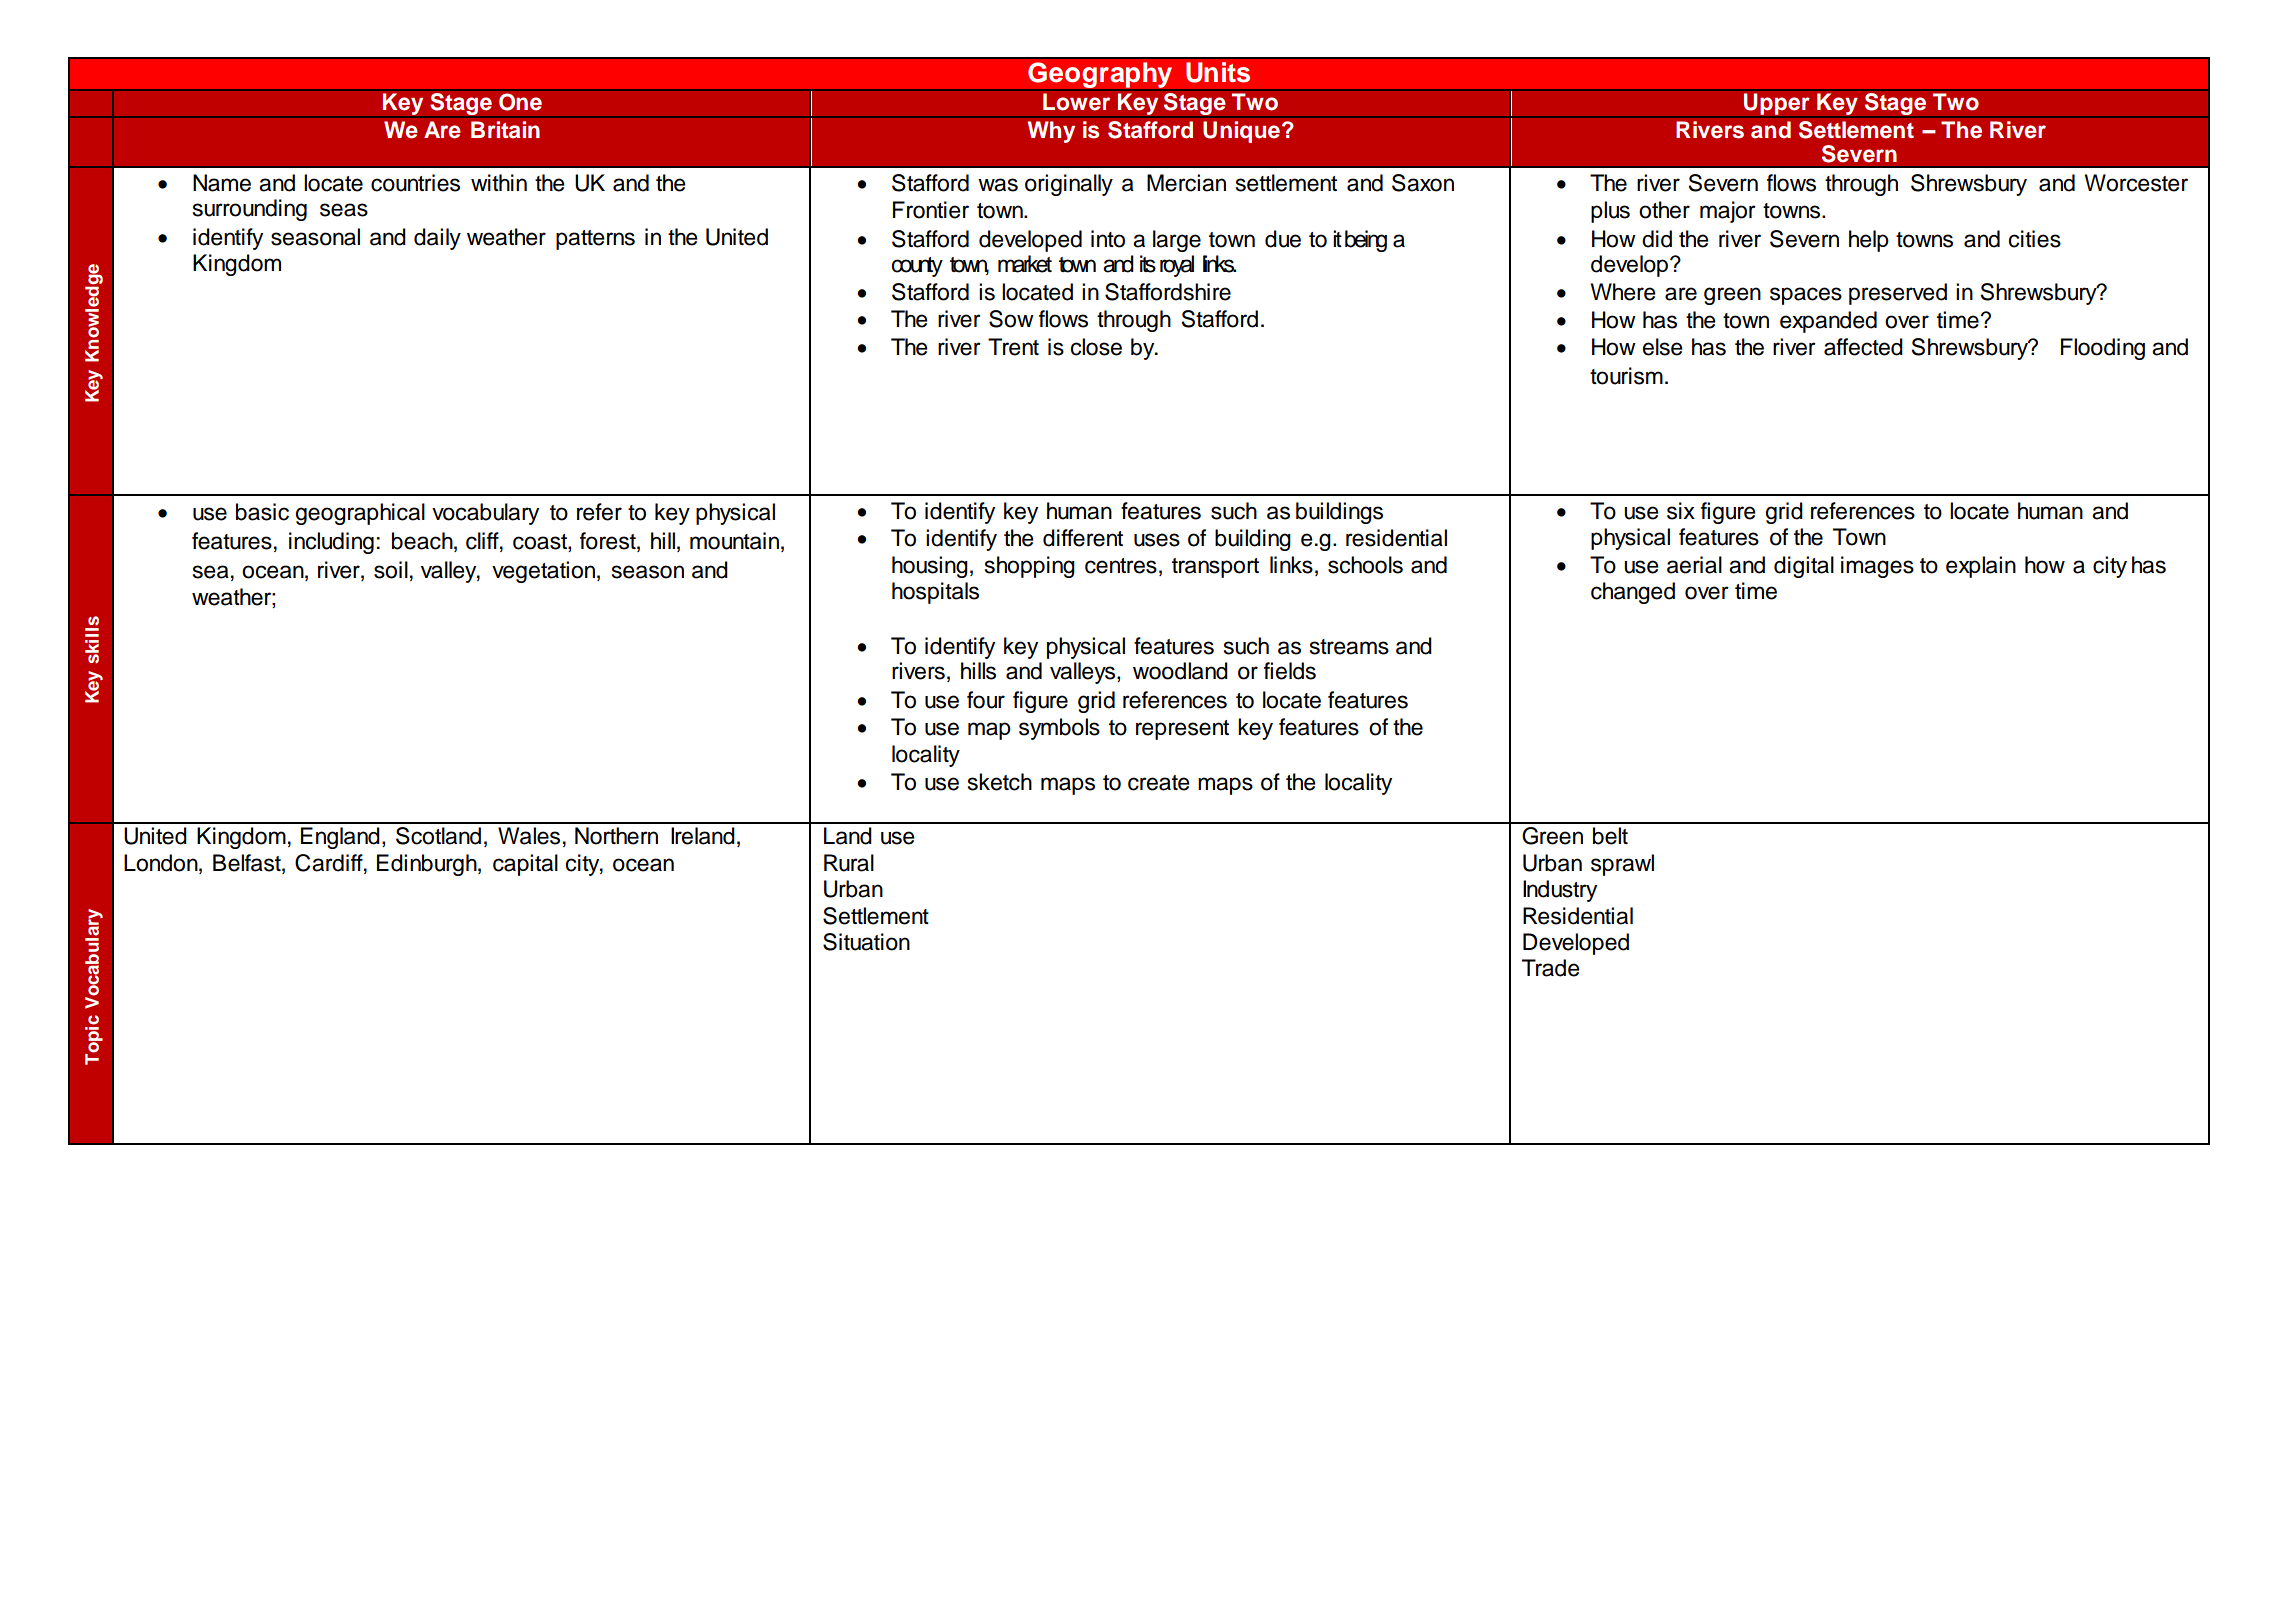 This page has width=2274, height=1608. What do you see at coordinates (1077, 102) in the page?
I see `Lower` at bounding box center [1077, 102].
